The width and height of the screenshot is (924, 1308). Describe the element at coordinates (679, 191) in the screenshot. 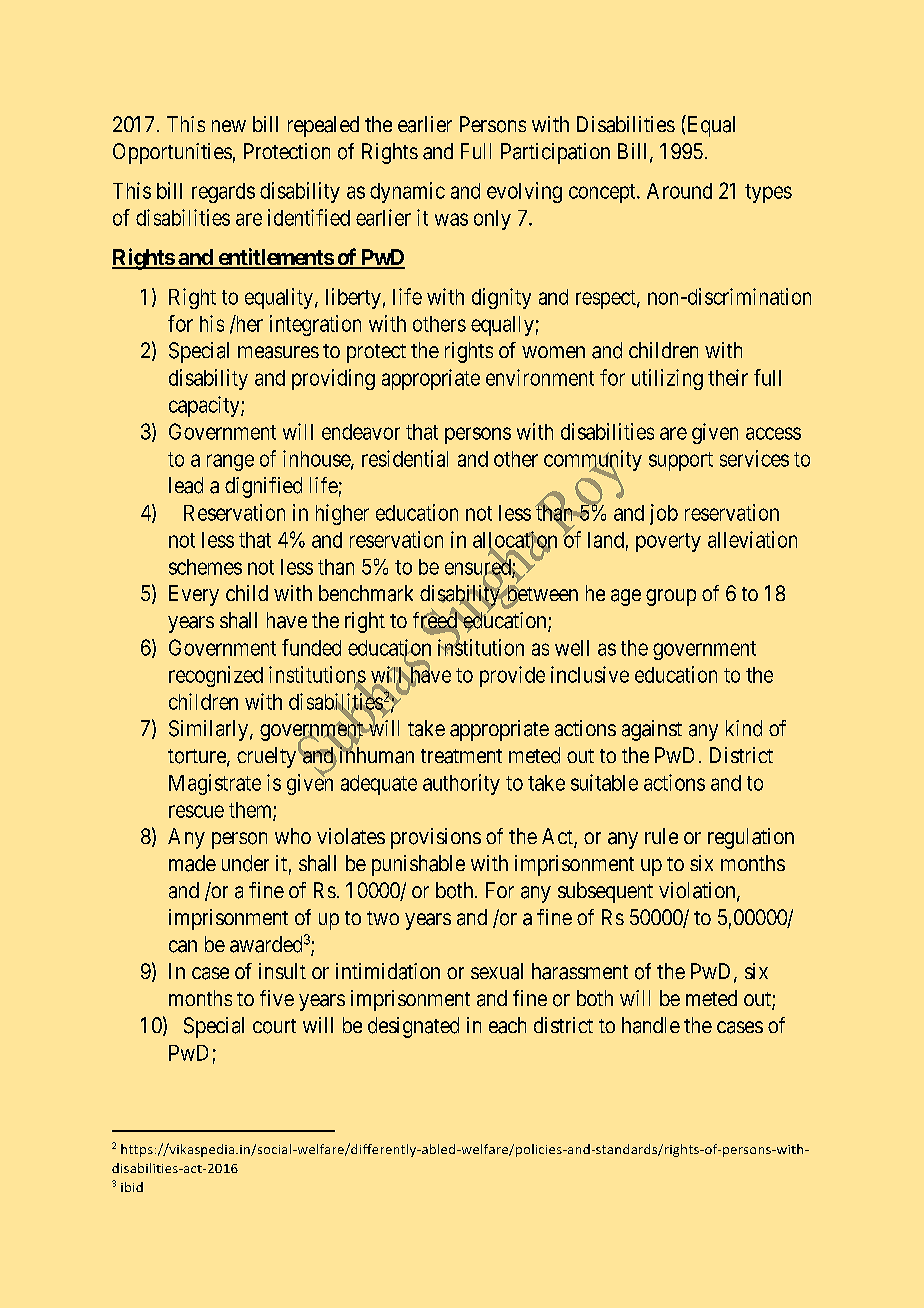

I see `Around` at that location.
